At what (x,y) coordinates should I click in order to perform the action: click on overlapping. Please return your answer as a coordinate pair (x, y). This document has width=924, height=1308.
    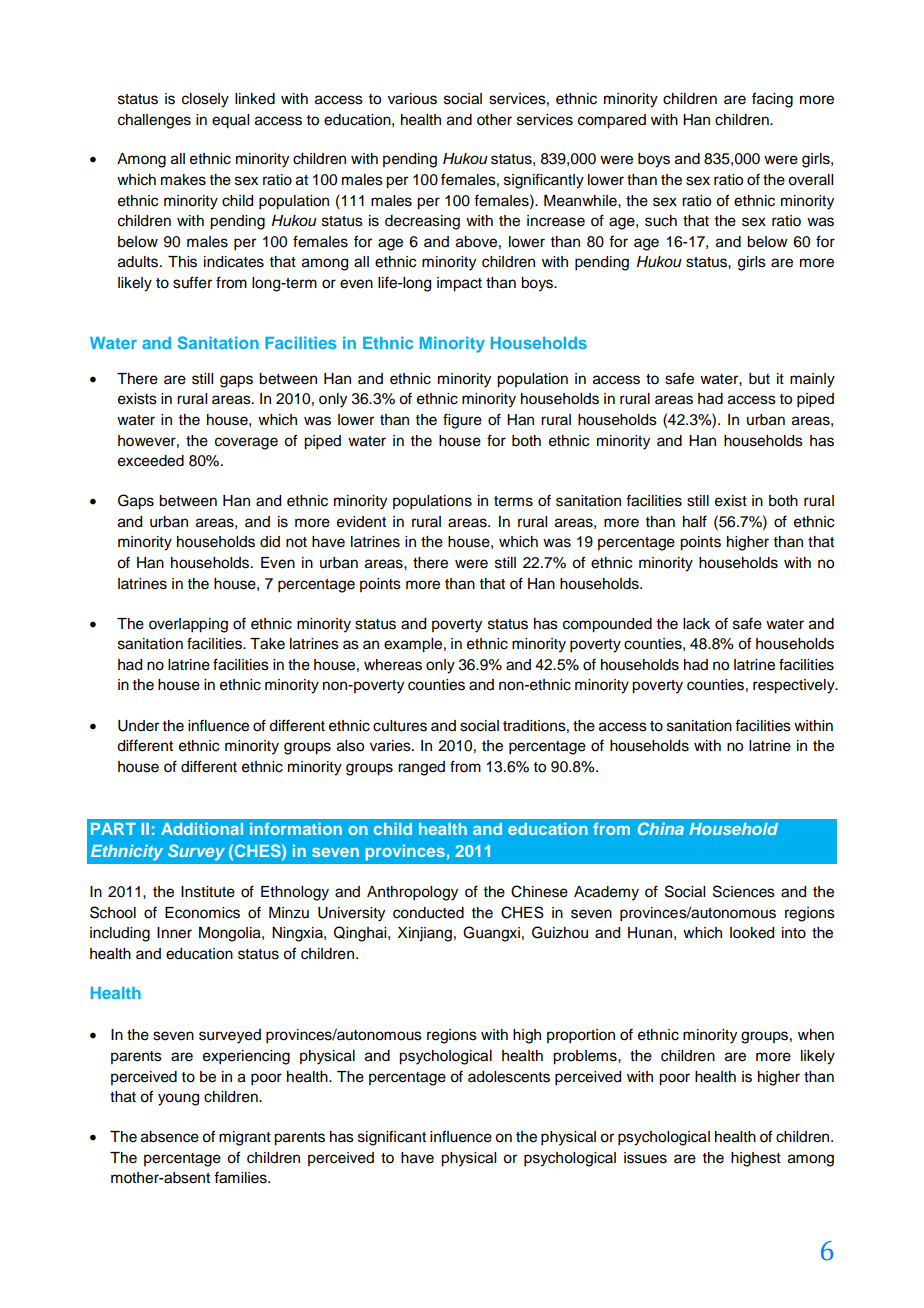
    Looking at the image, I should click on (188, 625).
